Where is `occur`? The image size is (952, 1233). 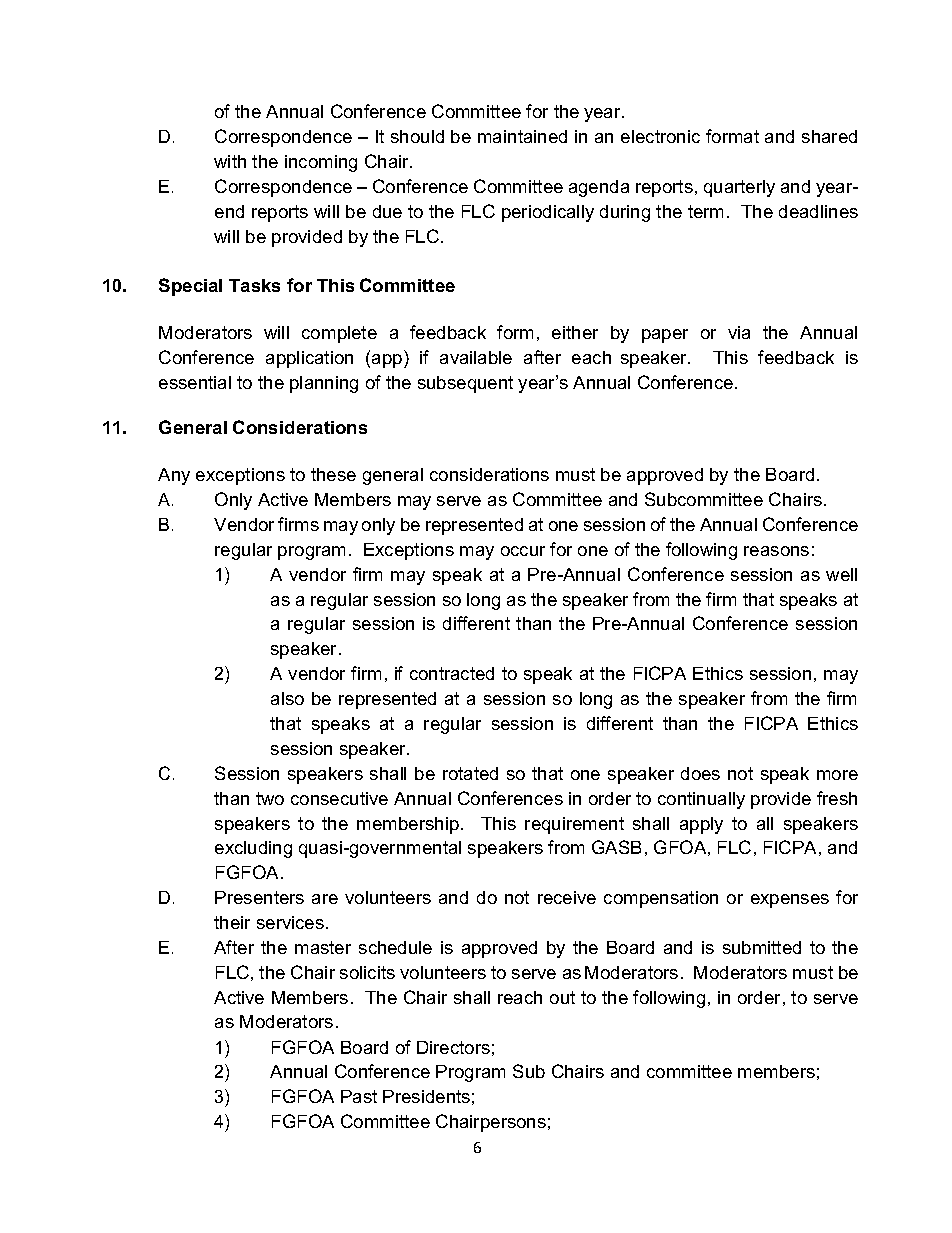
occur is located at coordinates (523, 551).
